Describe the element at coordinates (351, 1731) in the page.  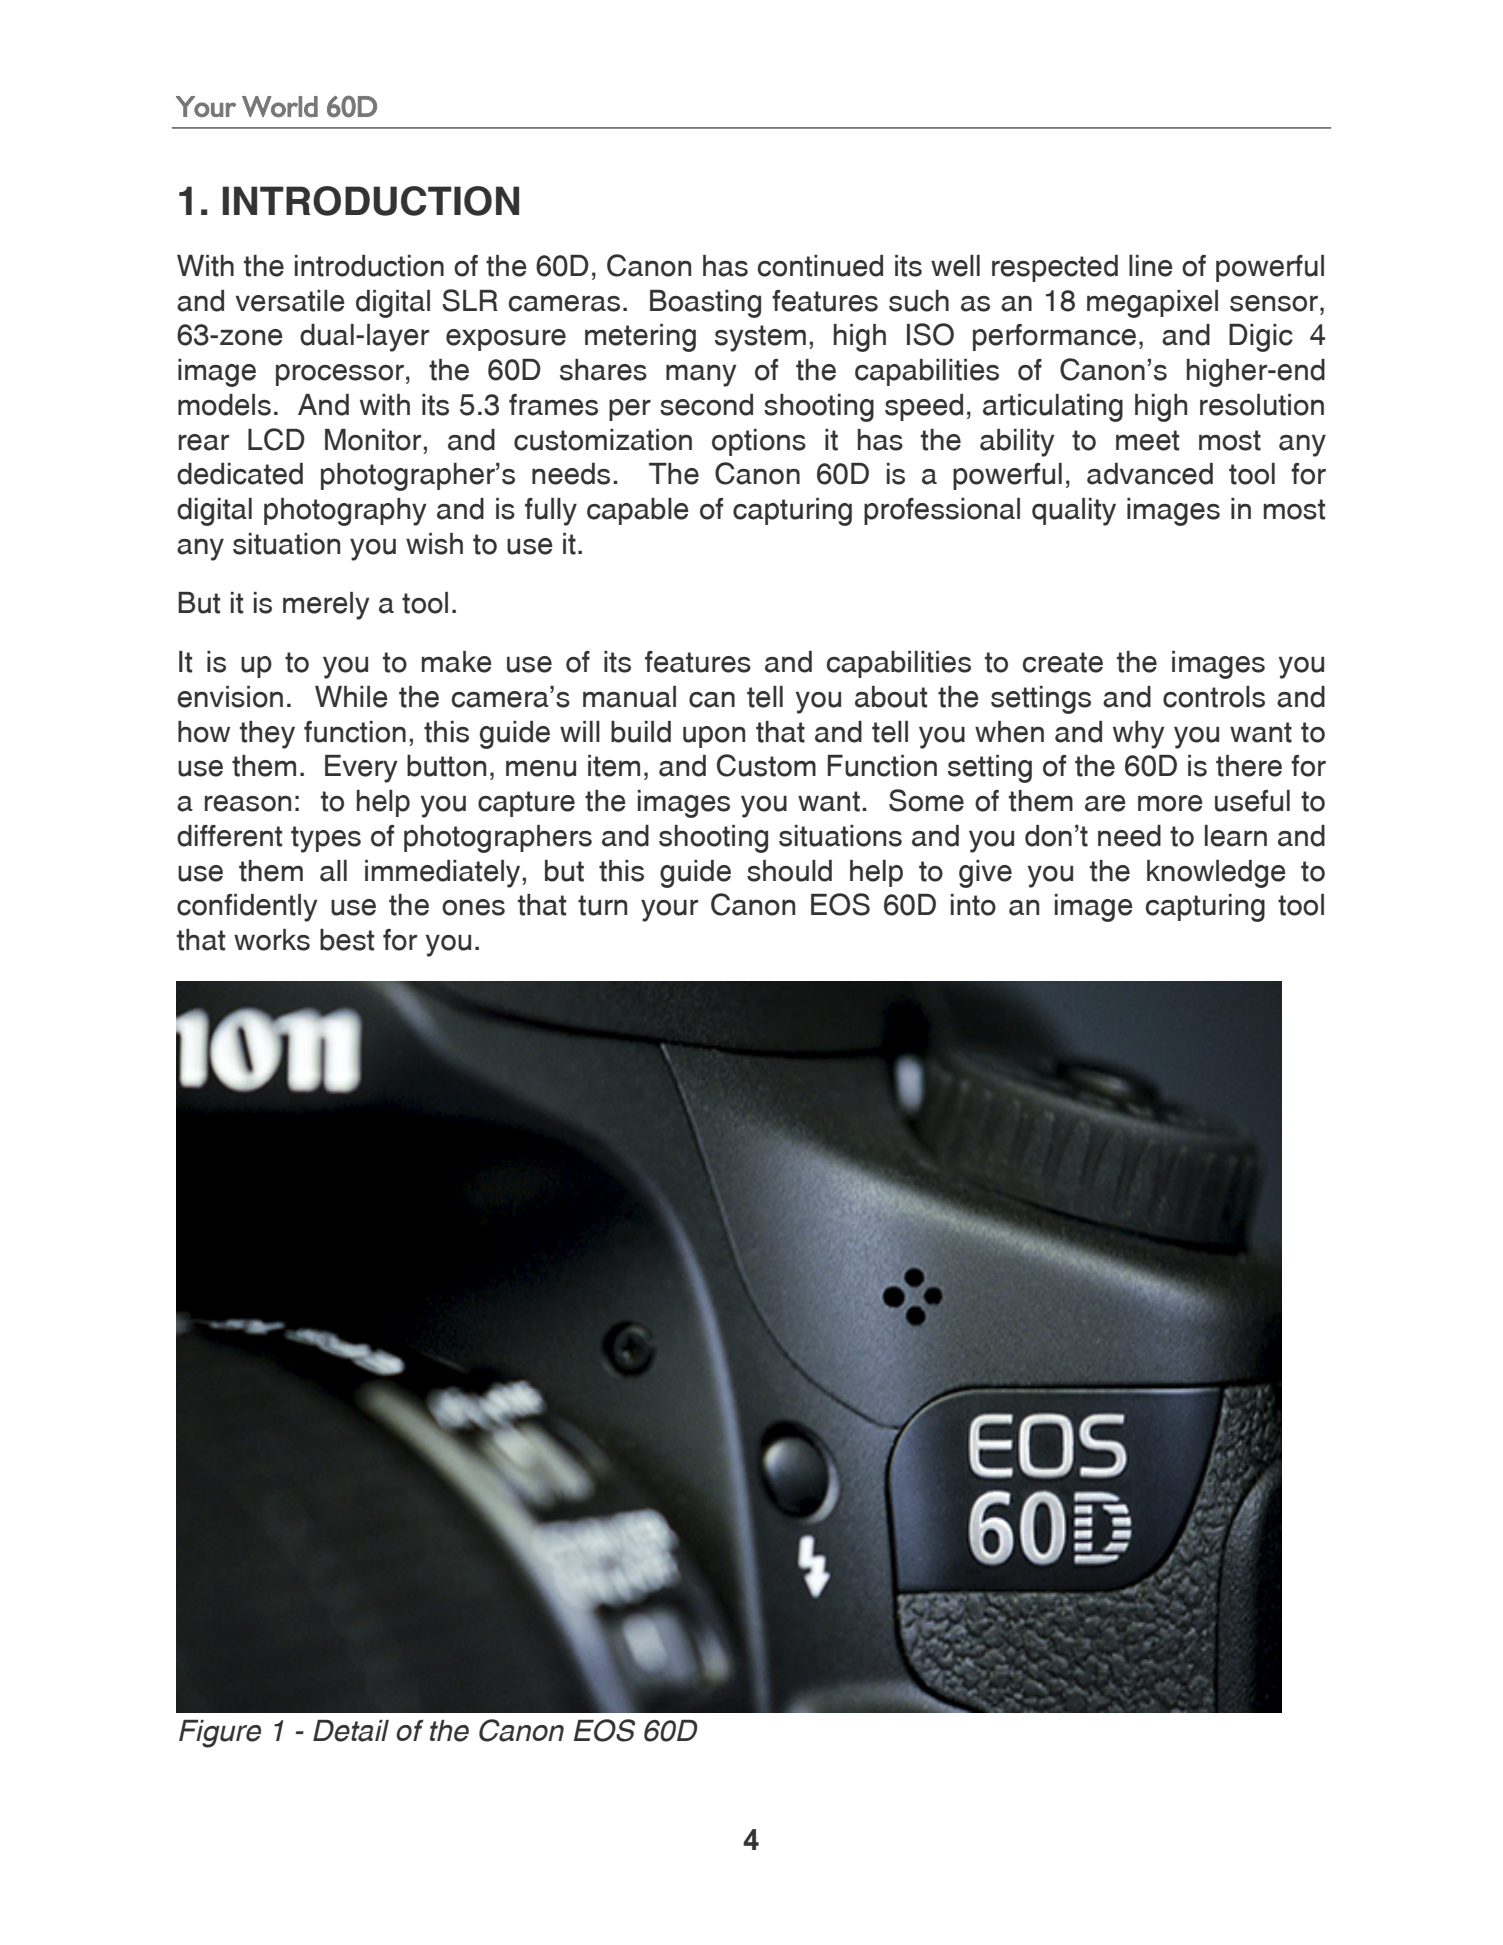
I see `Detail` at that location.
